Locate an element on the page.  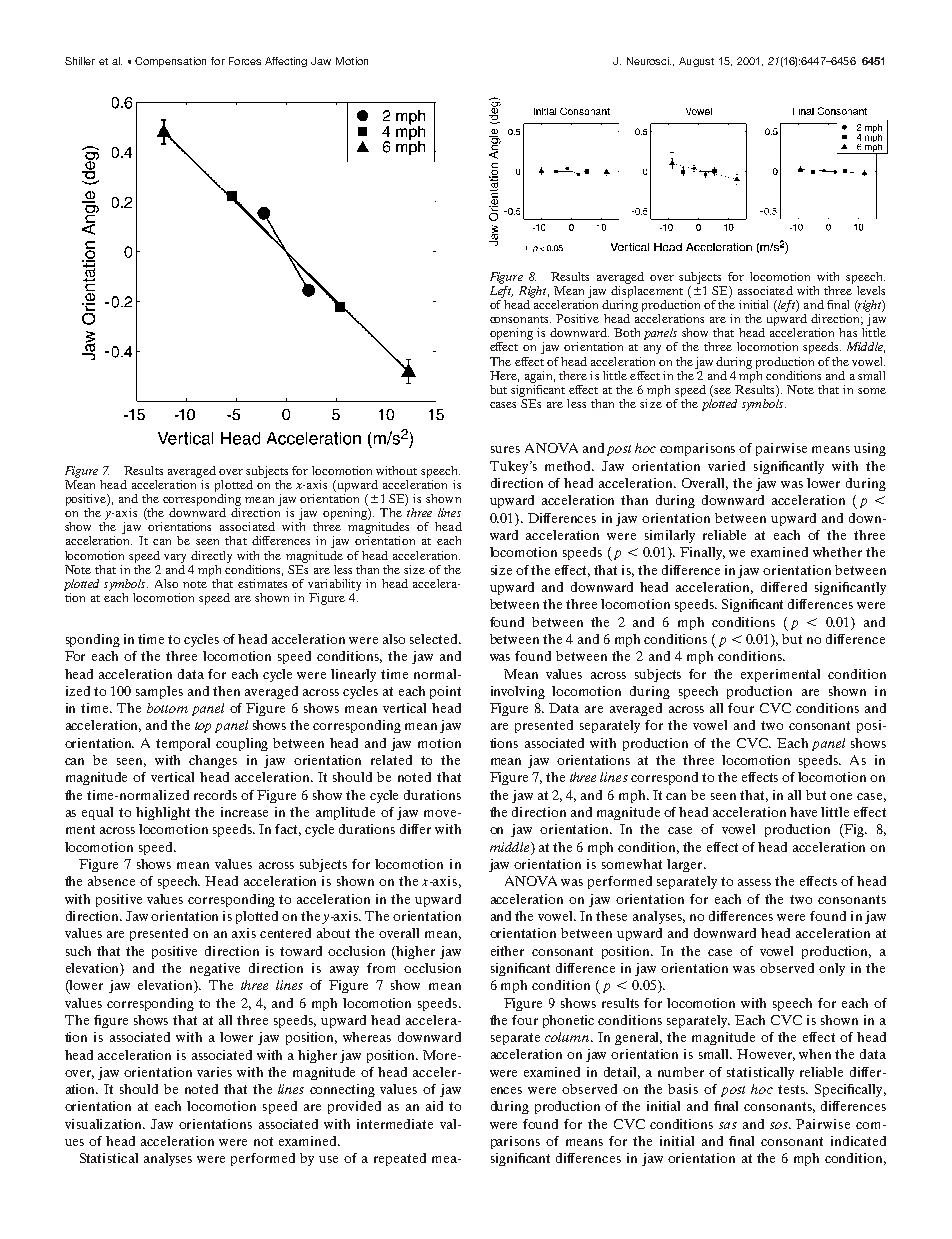
selected is located at coordinates (435, 639).
